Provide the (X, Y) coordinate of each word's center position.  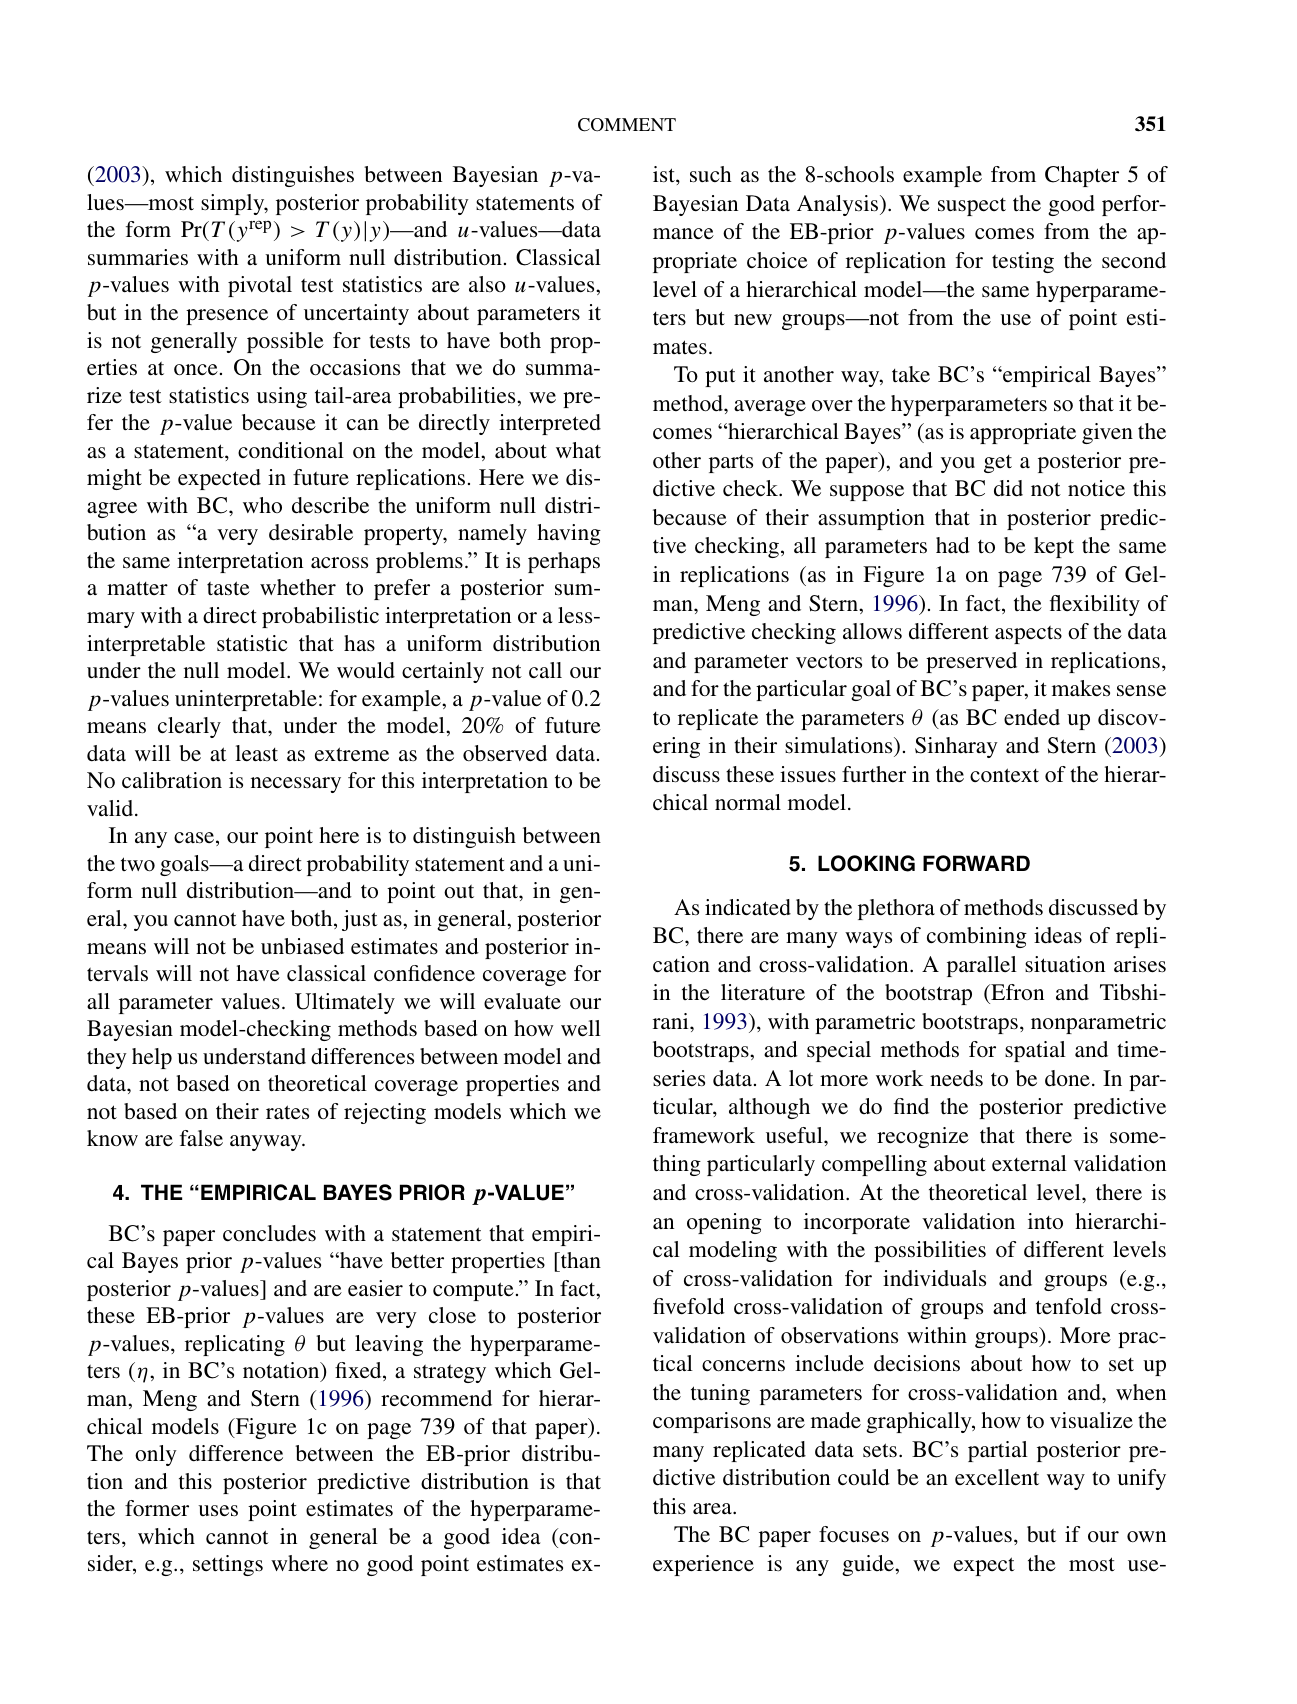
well (581, 1028)
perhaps (564, 562)
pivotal (260, 286)
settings (228, 1565)
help (152, 1058)
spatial (1035, 1051)
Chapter (1082, 176)
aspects (1028, 635)
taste (228, 588)
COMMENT (627, 125)
